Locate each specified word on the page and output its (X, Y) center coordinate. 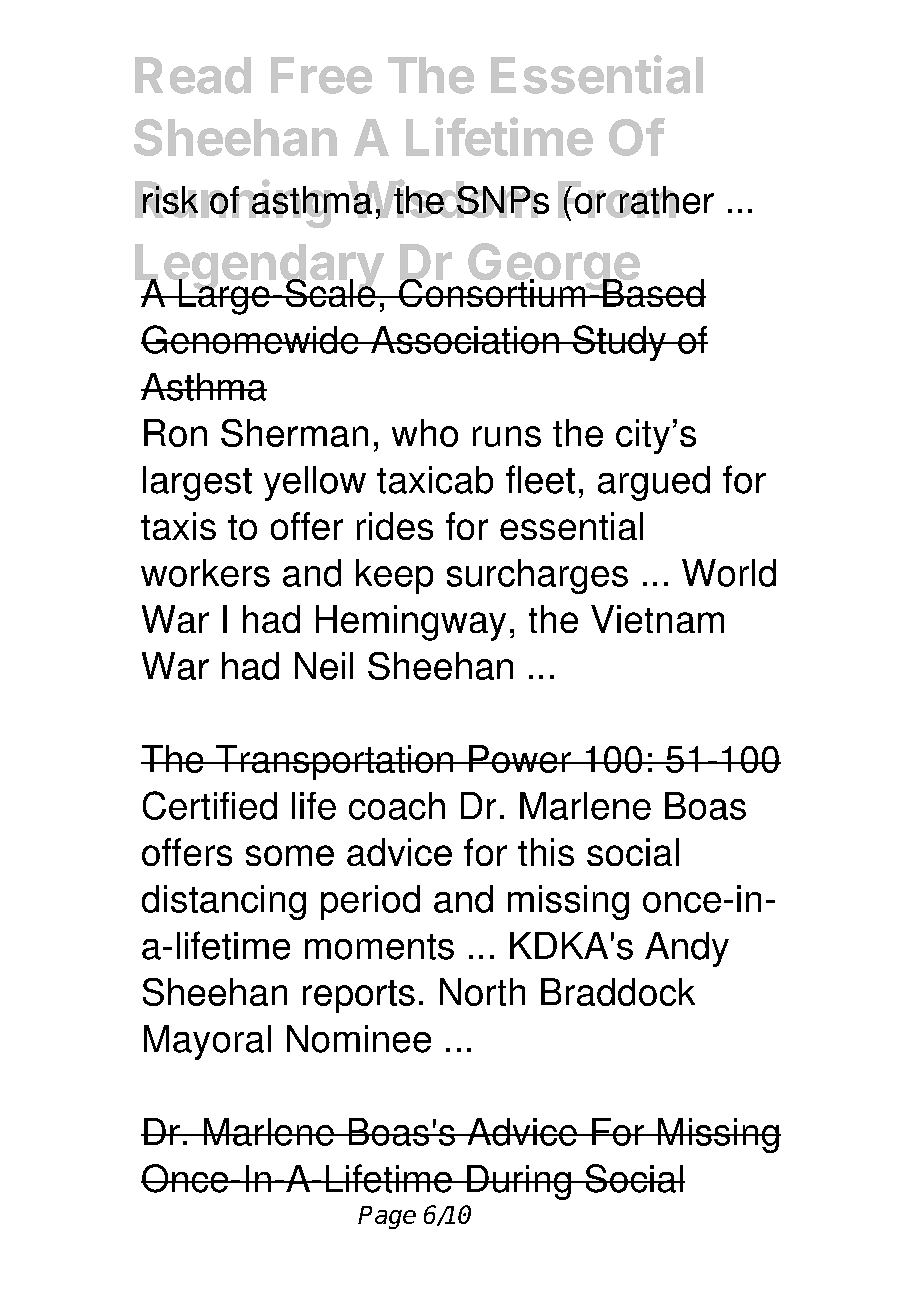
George (554, 268)
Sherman (294, 433)
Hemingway (411, 623)
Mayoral (207, 1042)
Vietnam (657, 619)
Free (321, 75)
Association (465, 340)
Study (619, 343)
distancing (224, 902)
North (482, 992)
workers (205, 573)
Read (193, 75)
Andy (687, 949)
